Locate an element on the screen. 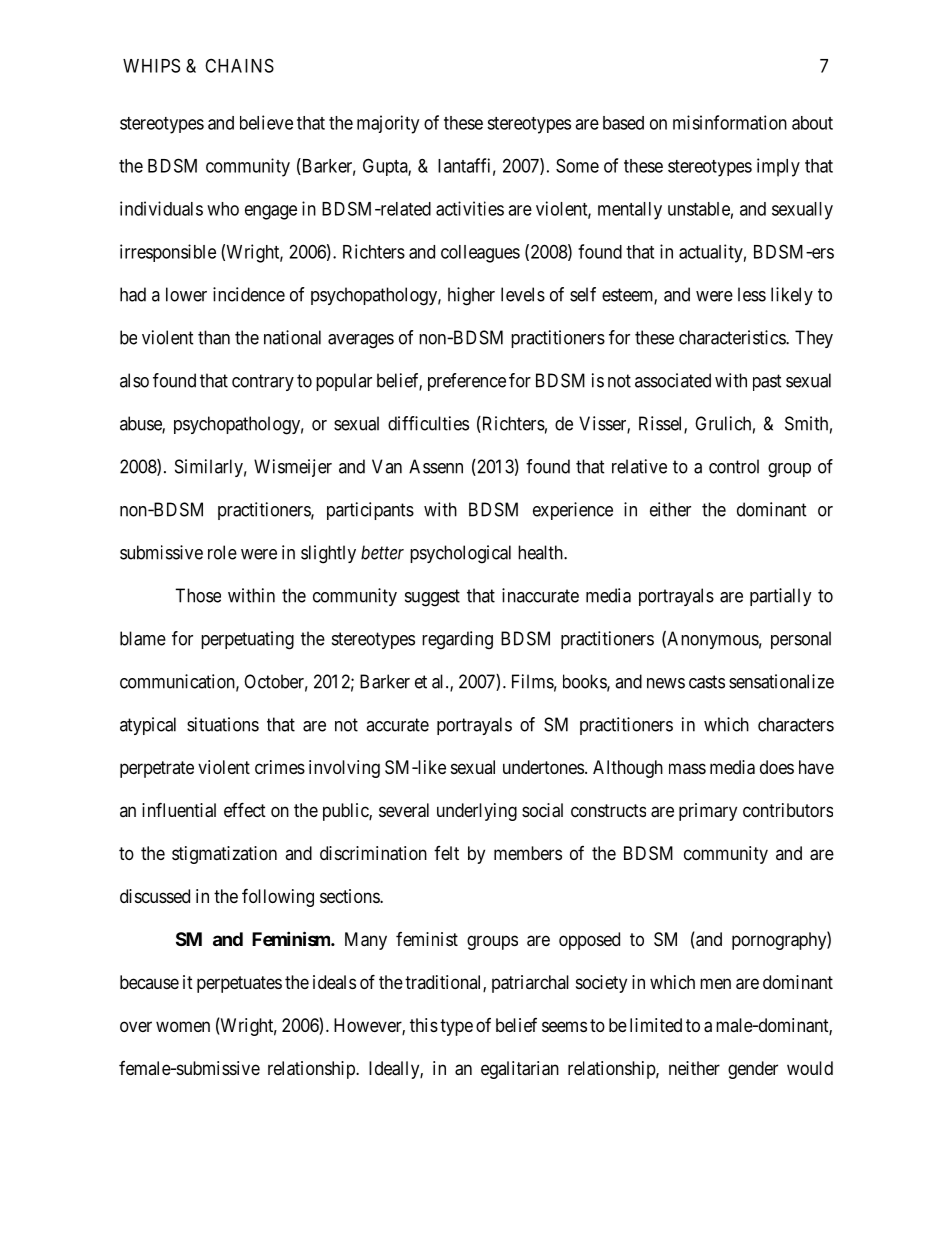 The height and width of the screenshot is (1233, 952). majority is located at coordinates (388, 124).
